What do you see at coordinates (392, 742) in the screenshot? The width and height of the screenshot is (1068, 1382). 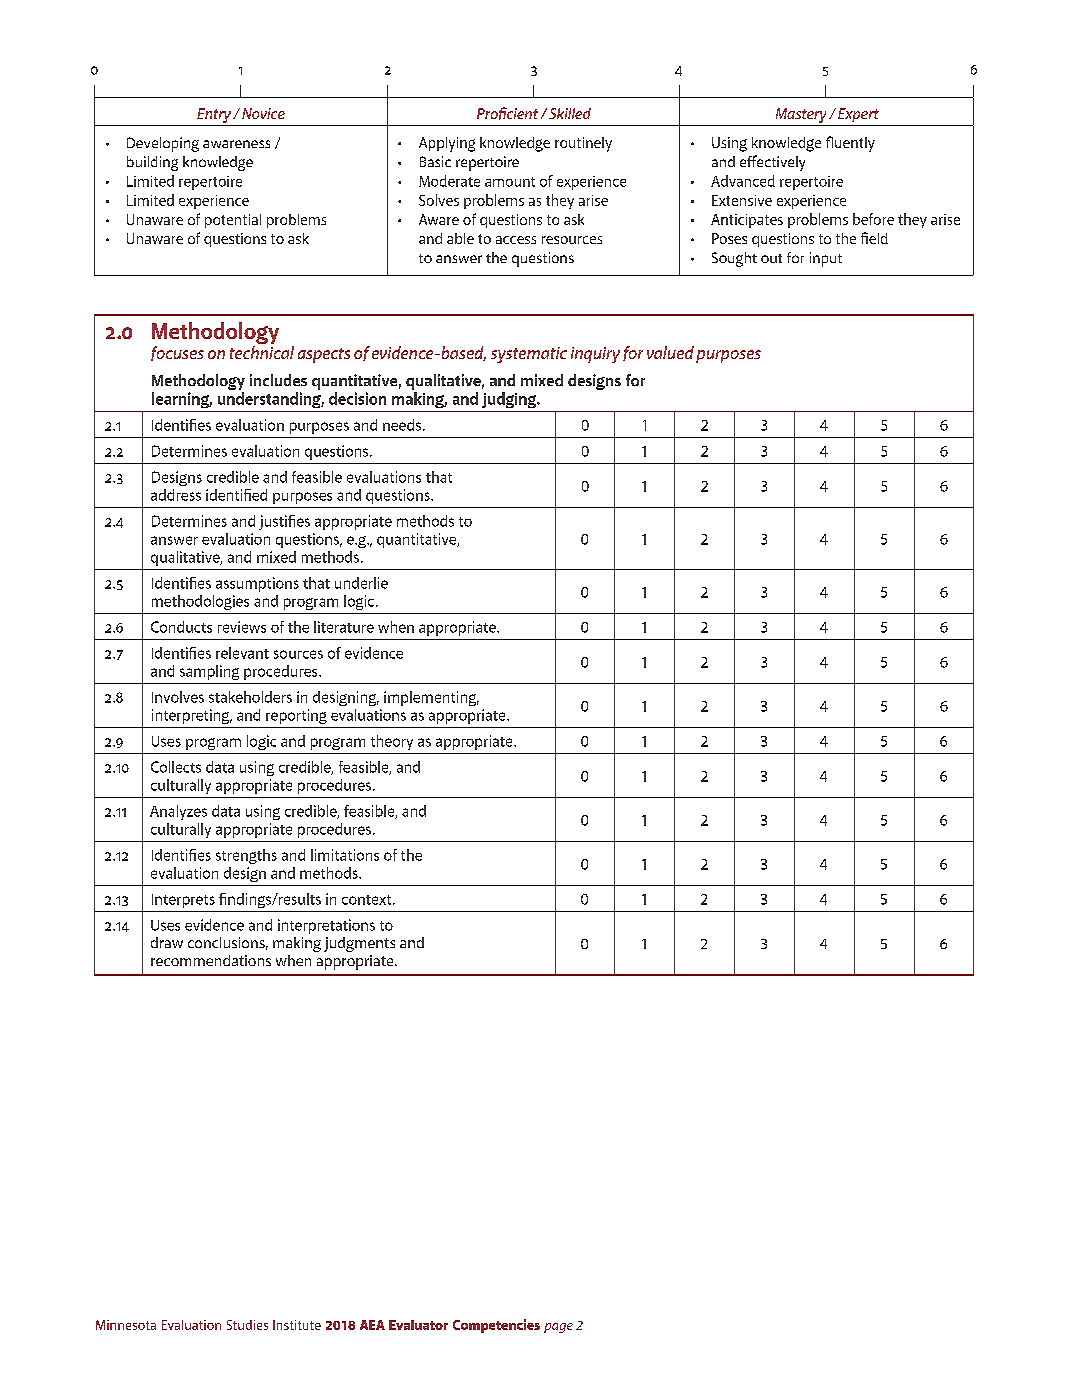 I see `theory` at bounding box center [392, 742].
